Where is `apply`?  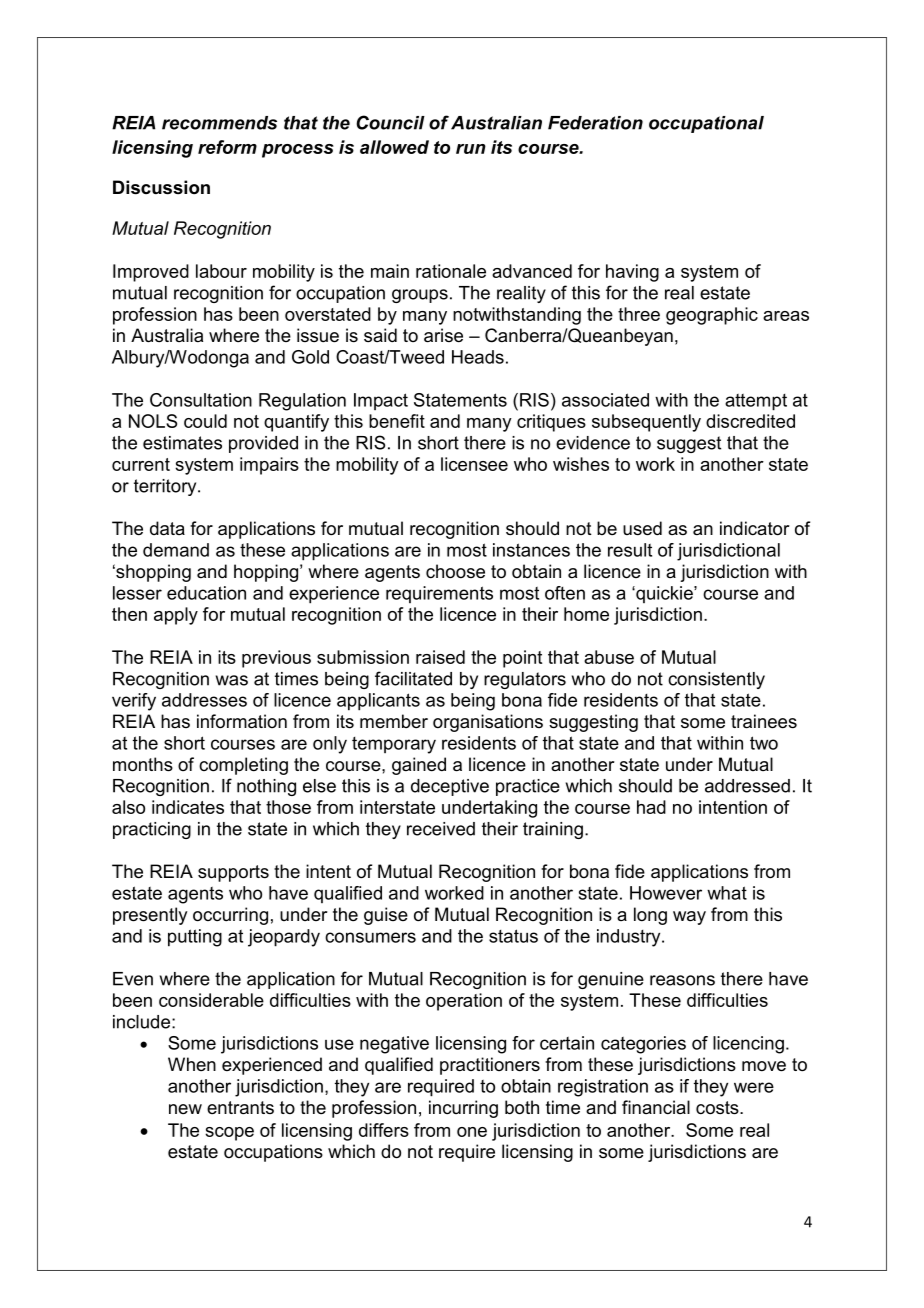 apply is located at coordinates (176, 616).
